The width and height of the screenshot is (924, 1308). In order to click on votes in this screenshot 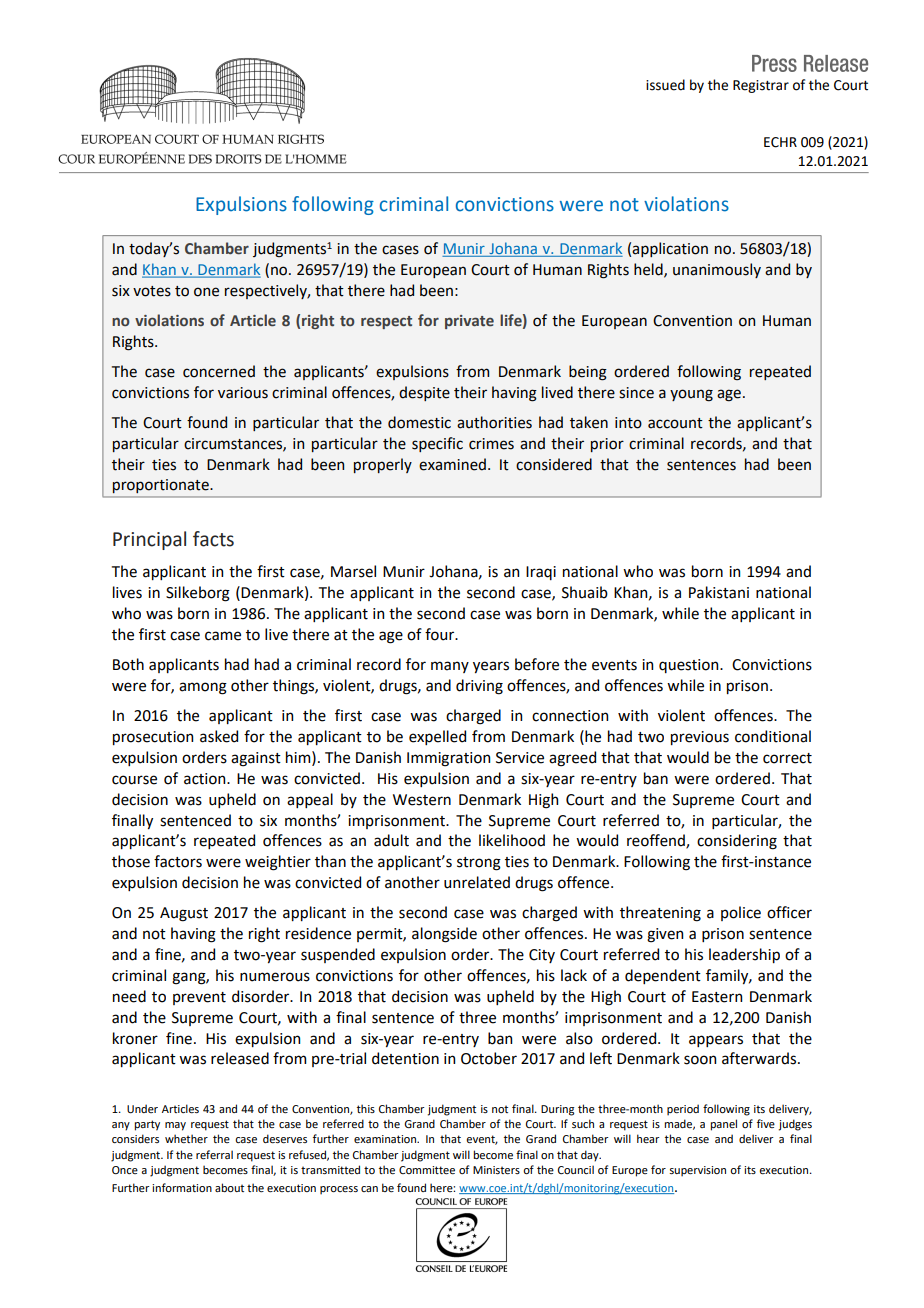, I will do `click(152, 291)`.
